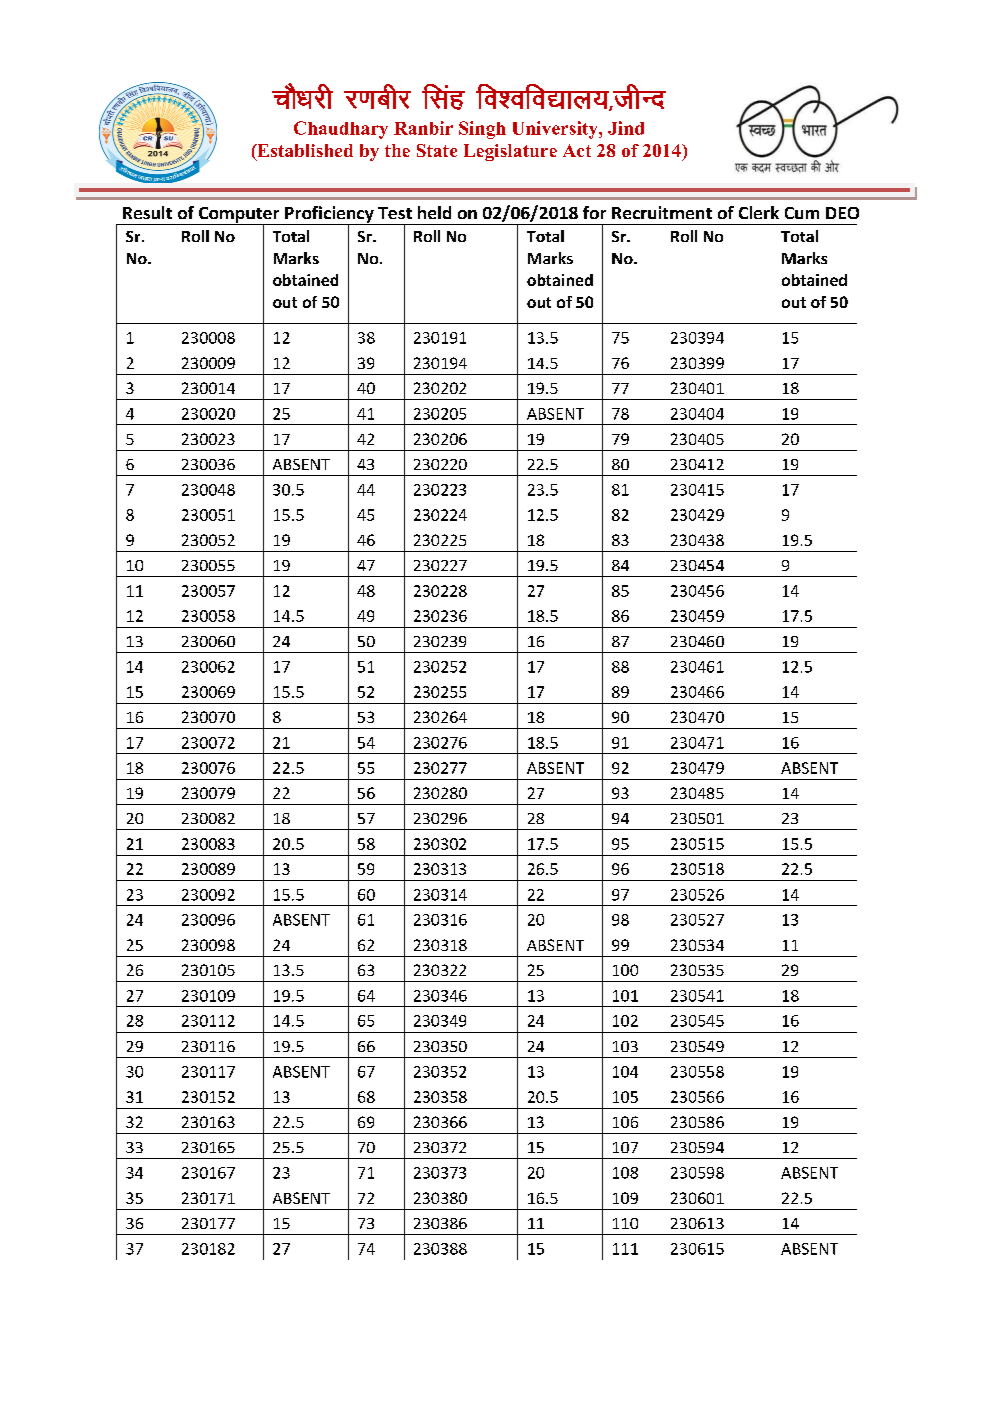 Image resolution: width=998 pixels, height=1412 pixels. I want to click on Singh, so click(482, 130).
